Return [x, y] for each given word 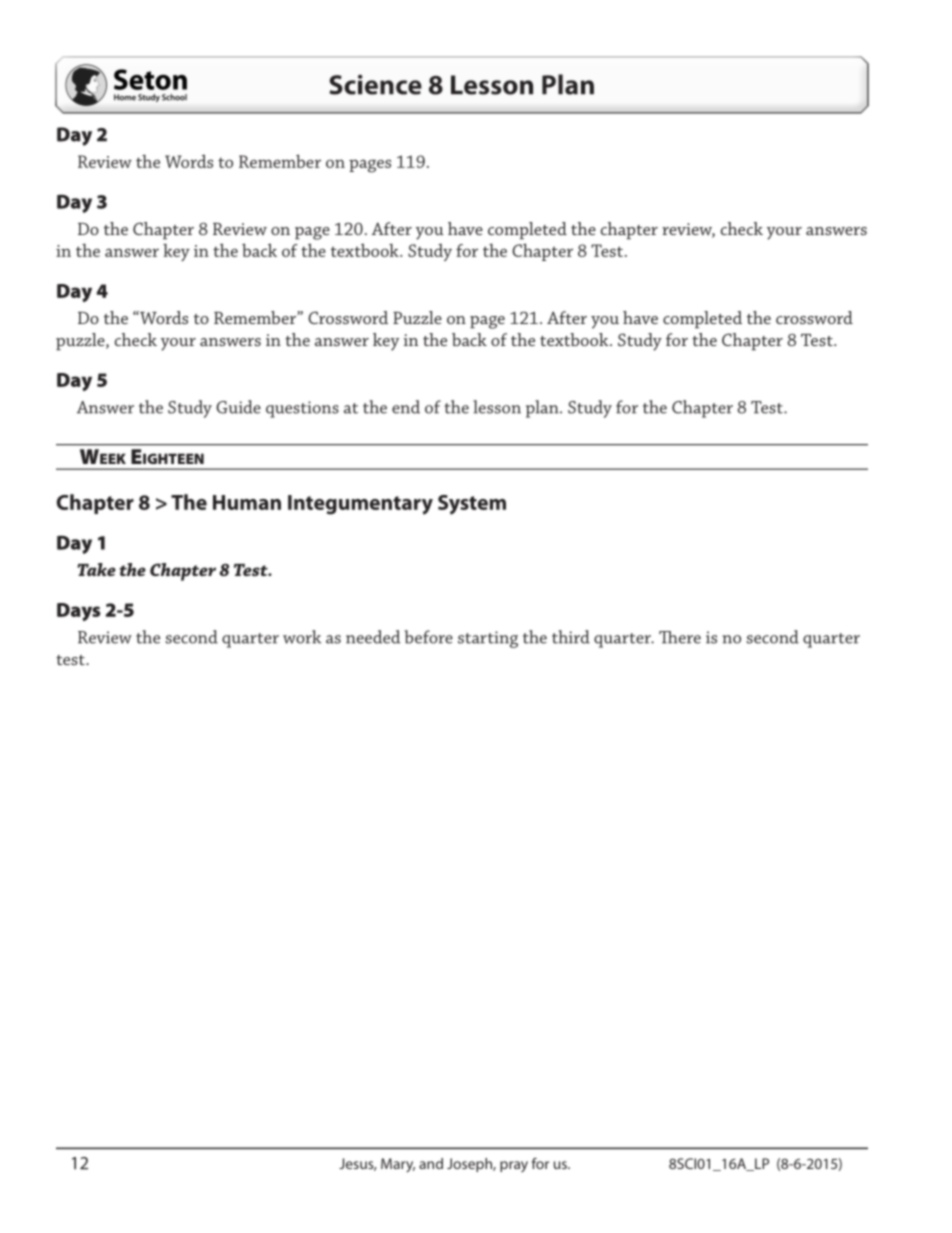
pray [514, 1166]
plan [543, 409]
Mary [398, 1165]
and [431, 1163]
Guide [238, 407]
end [406, 407]
